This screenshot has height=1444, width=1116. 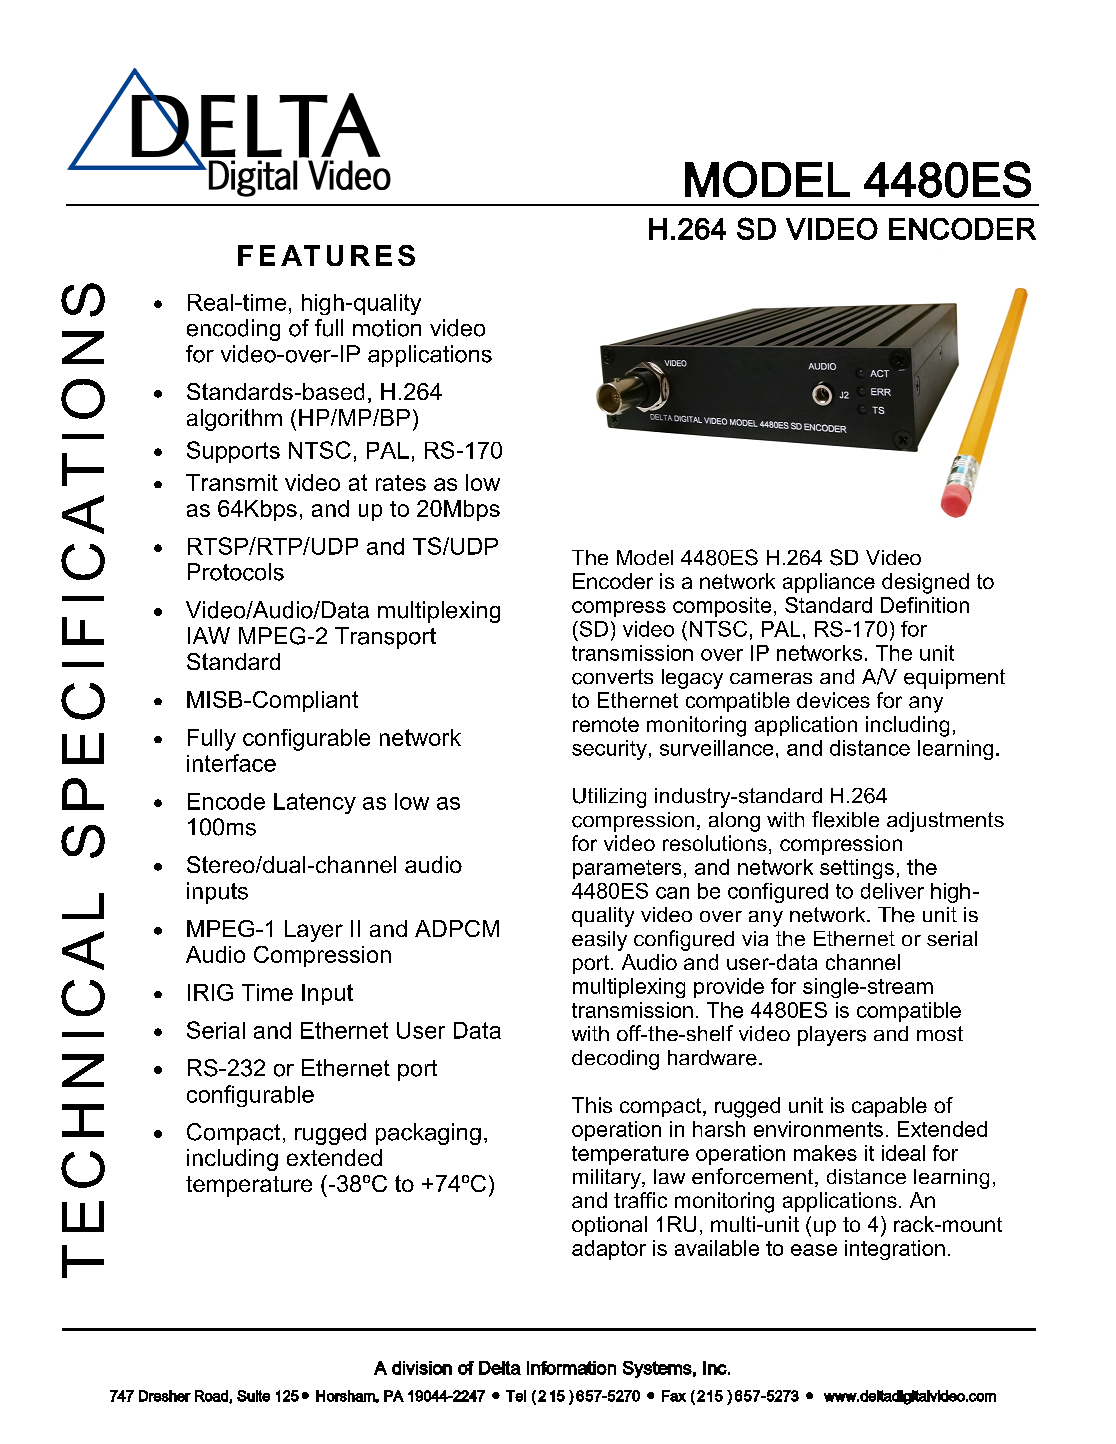 What do you see at coordinates (428, 1134) in the screenshot?
I see `packaging` at bounding box center [428, 1134].
